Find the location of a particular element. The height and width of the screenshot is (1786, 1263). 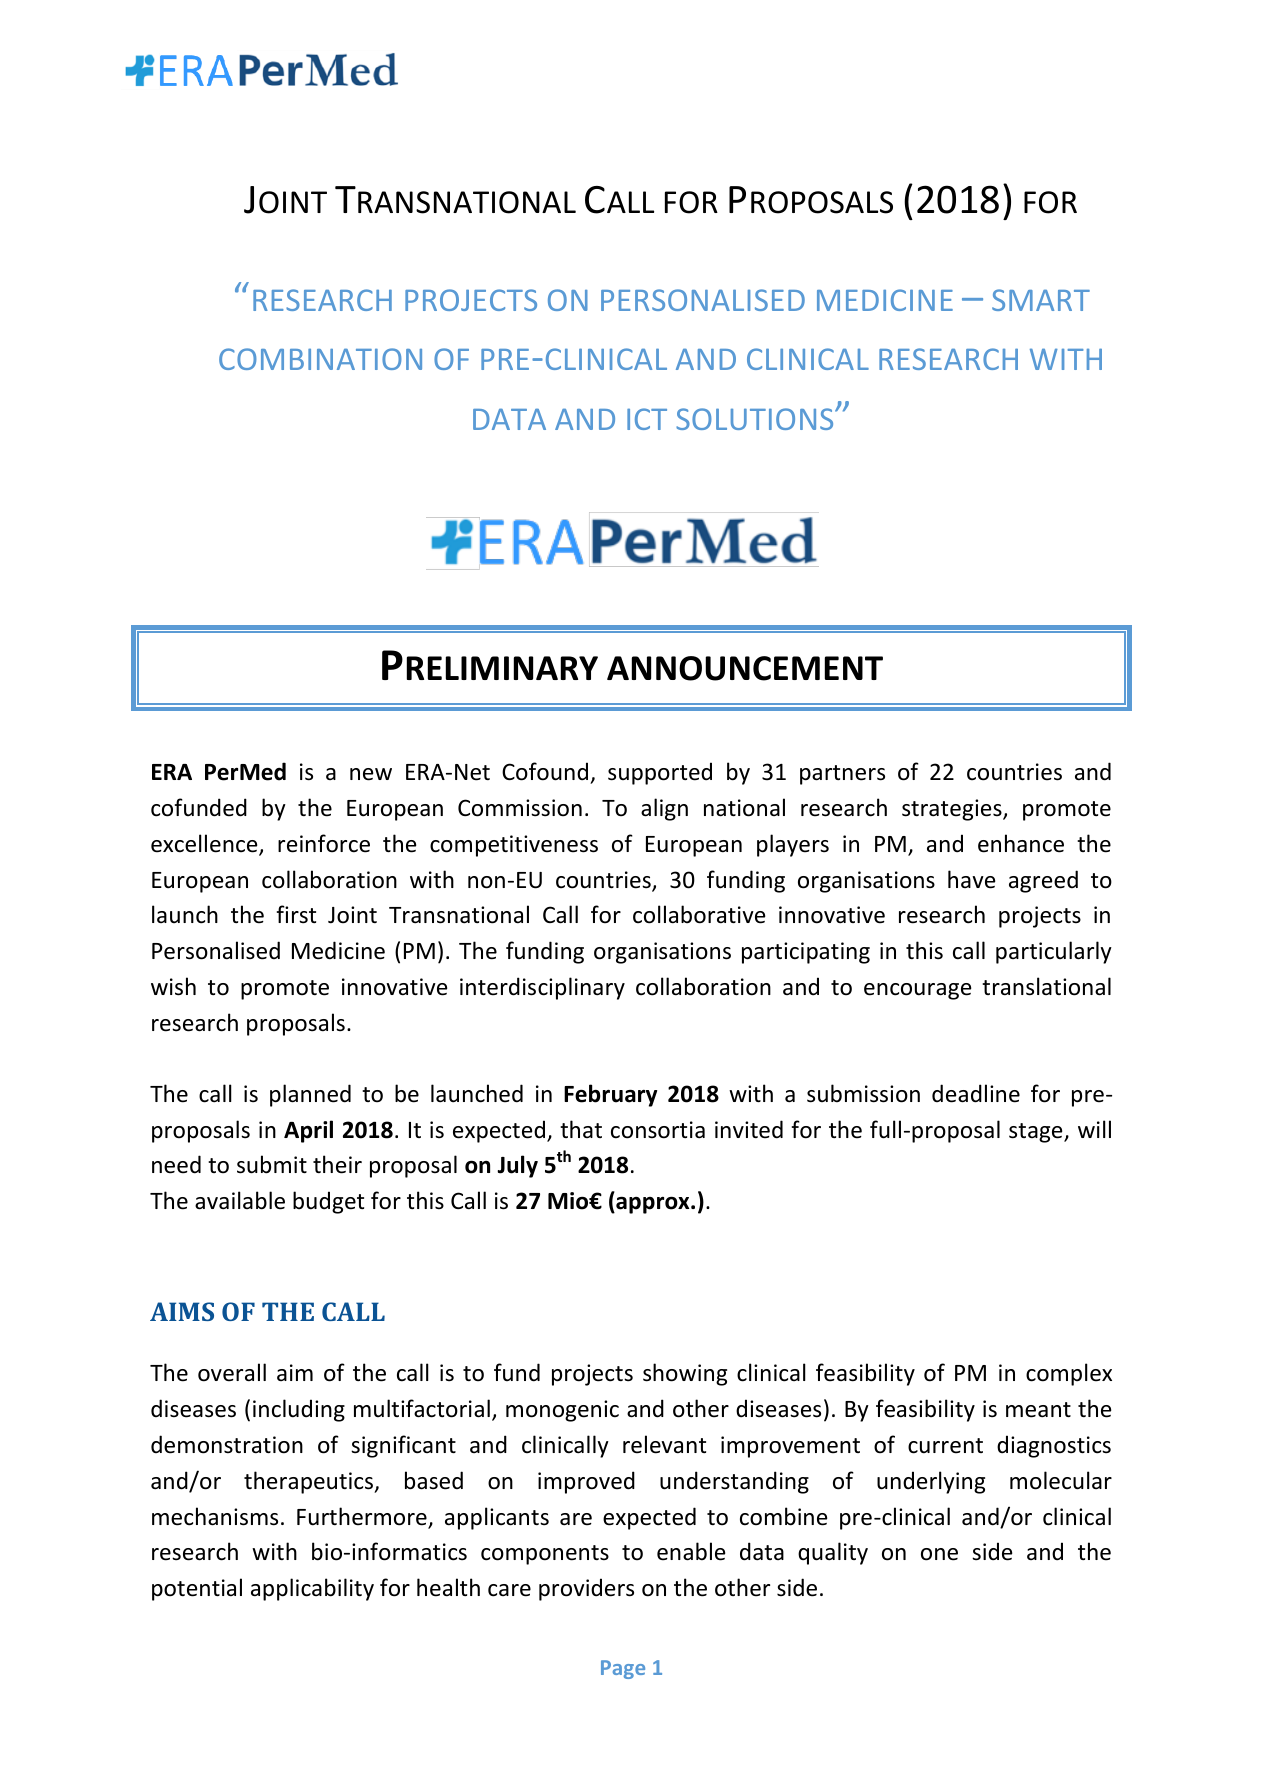

strategies is located at coordinates (953, 810).
